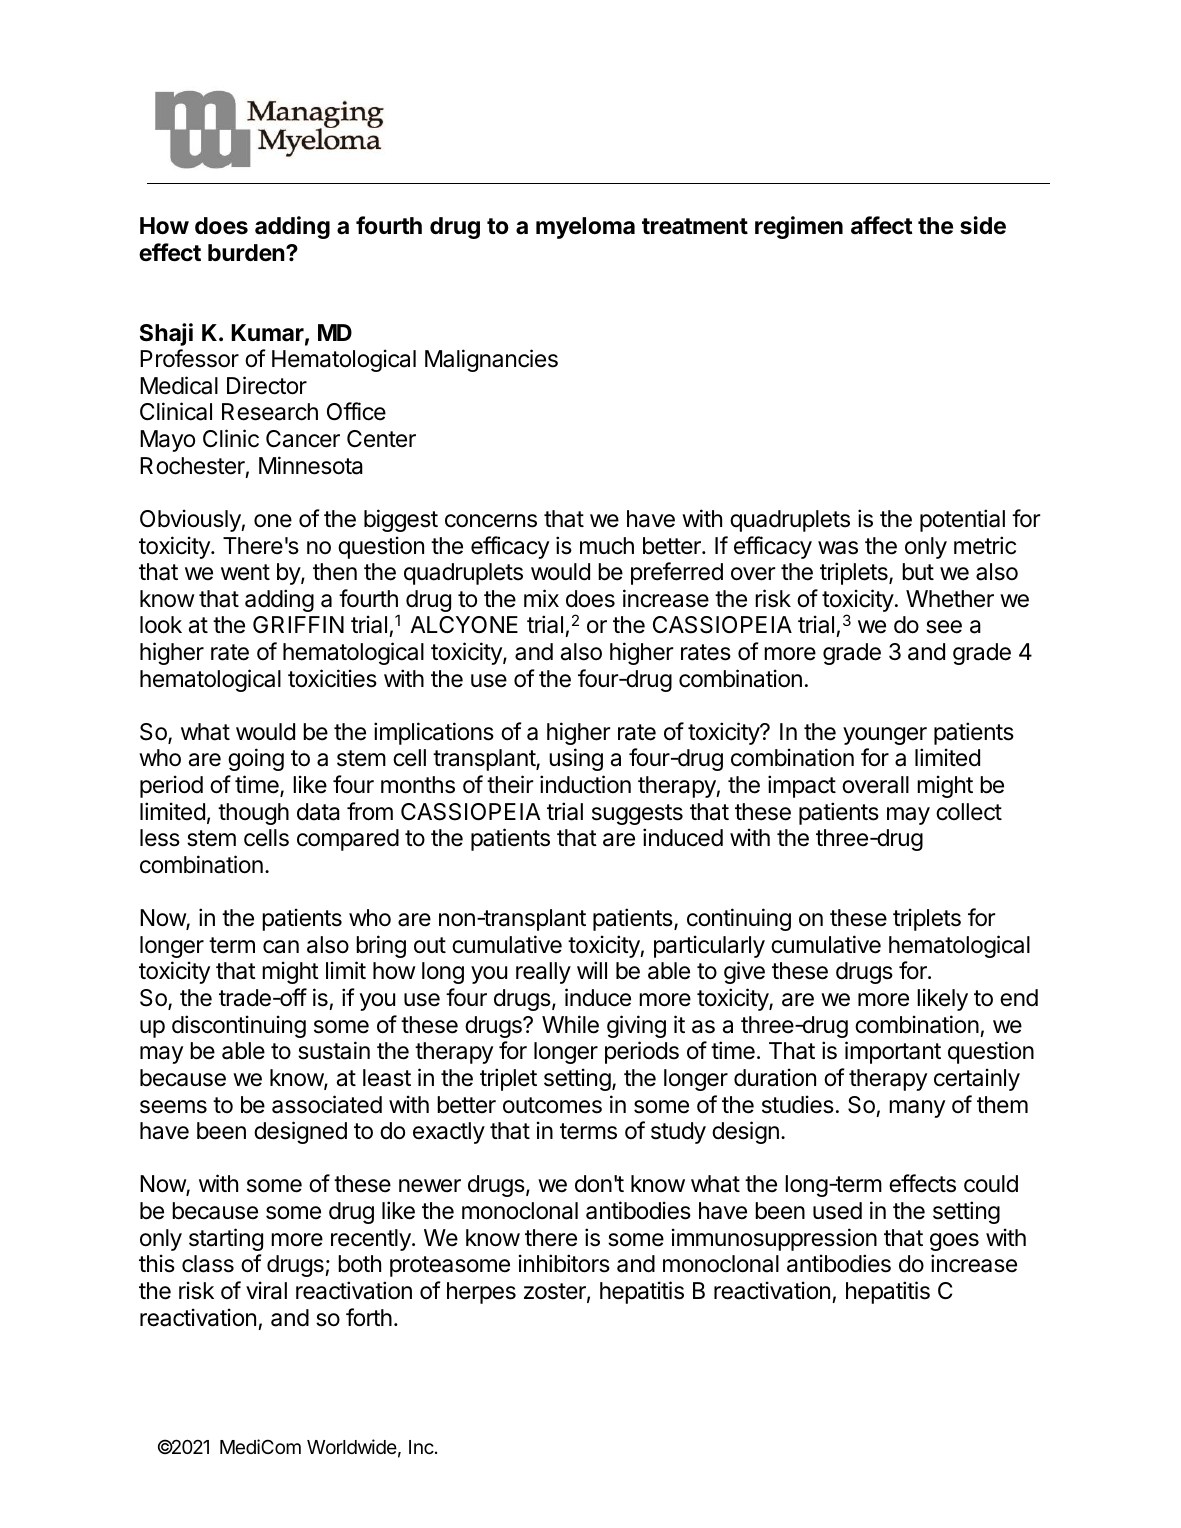  What do you see at coordinates (885, 736) in the document?
I see `younger` at bounding box center [885, 736].
